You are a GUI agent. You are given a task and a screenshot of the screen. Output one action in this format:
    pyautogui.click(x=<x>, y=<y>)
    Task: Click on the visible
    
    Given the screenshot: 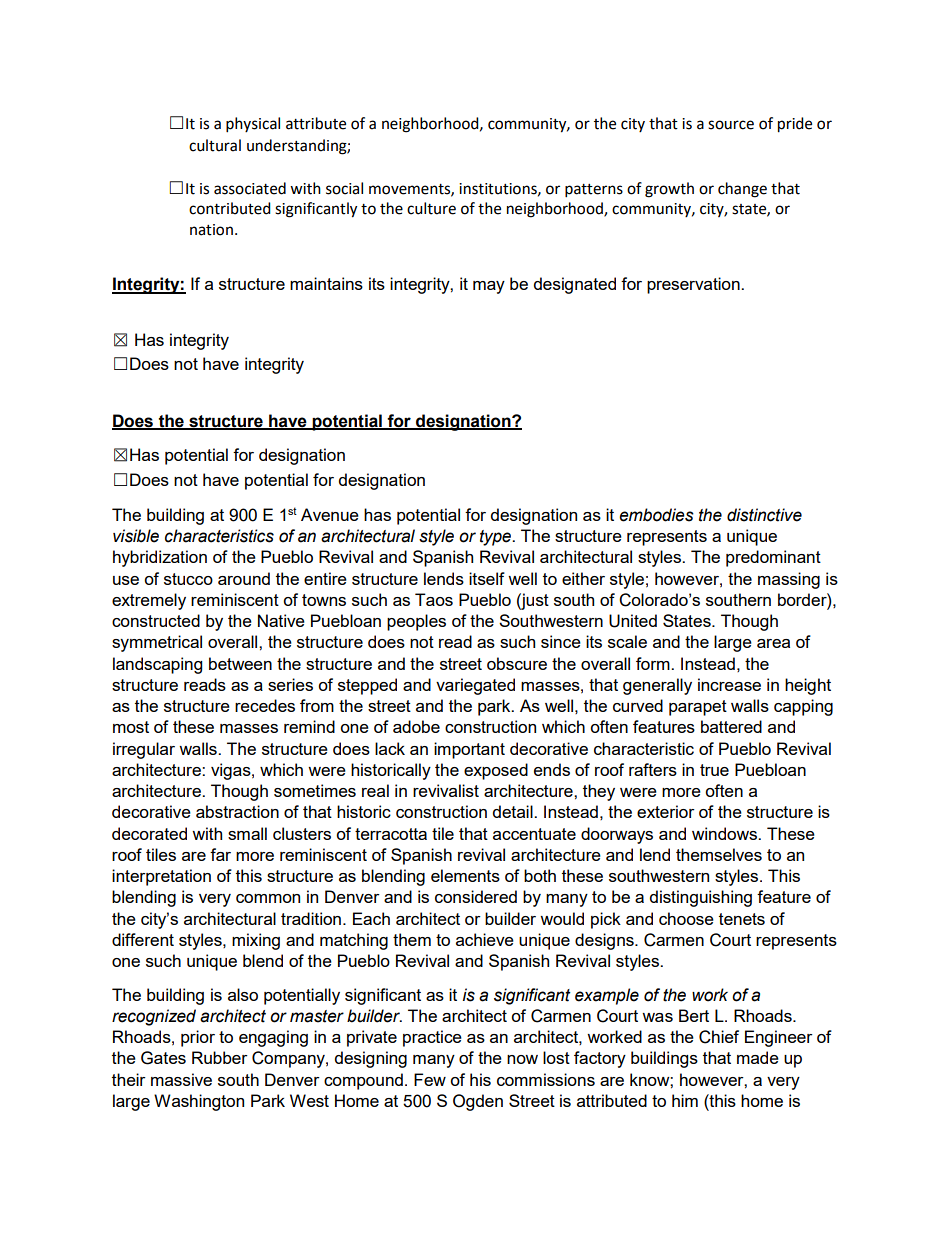 What is the action you would take?
    pyautogui.click(x=136, y=536)
